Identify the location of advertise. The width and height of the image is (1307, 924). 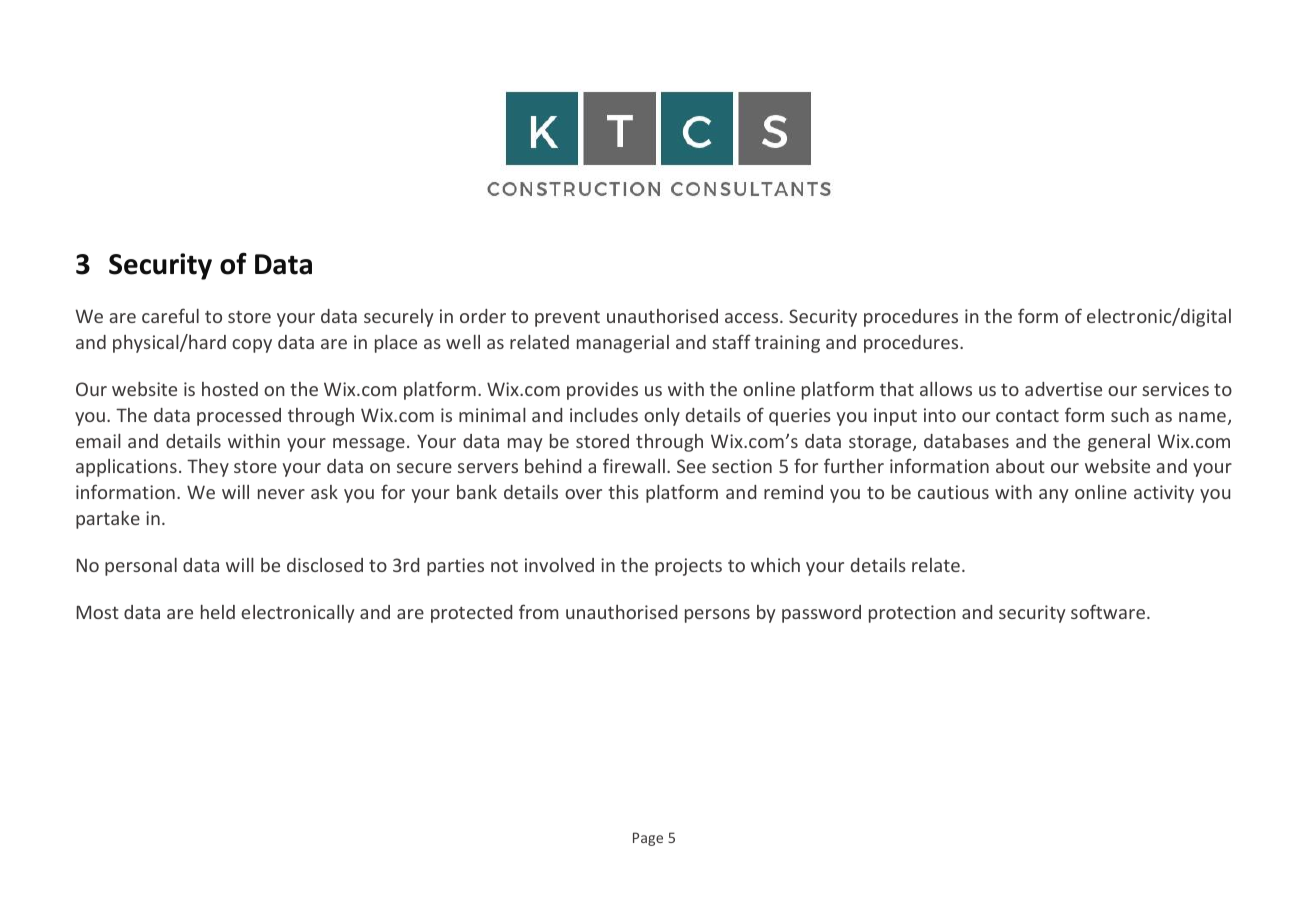
(1063, 389).
